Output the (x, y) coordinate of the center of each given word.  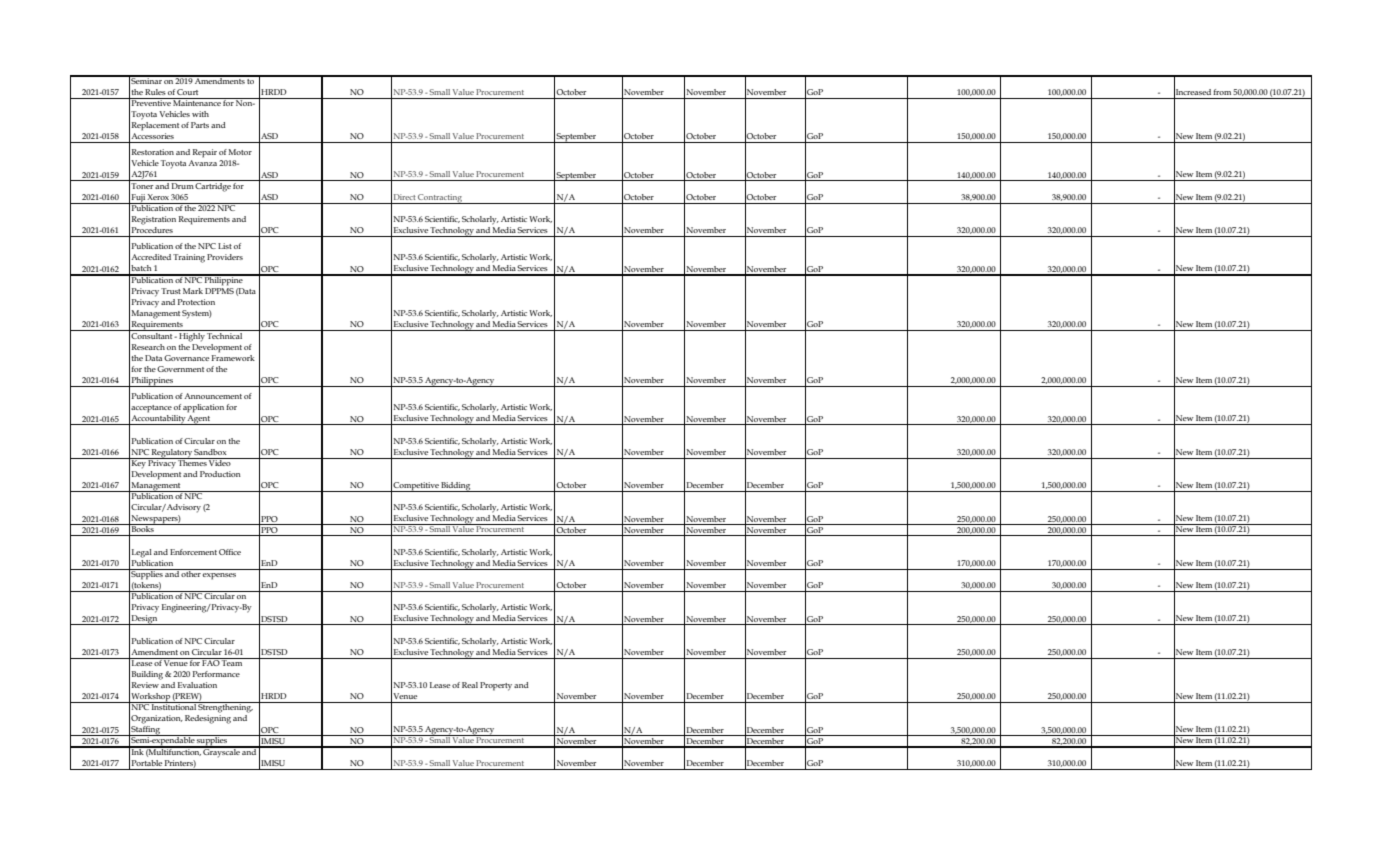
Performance (216, 674)
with (200, 114)
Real (470, 685)
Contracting (440, 199)
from (1222, 92)
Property (496, 686)
